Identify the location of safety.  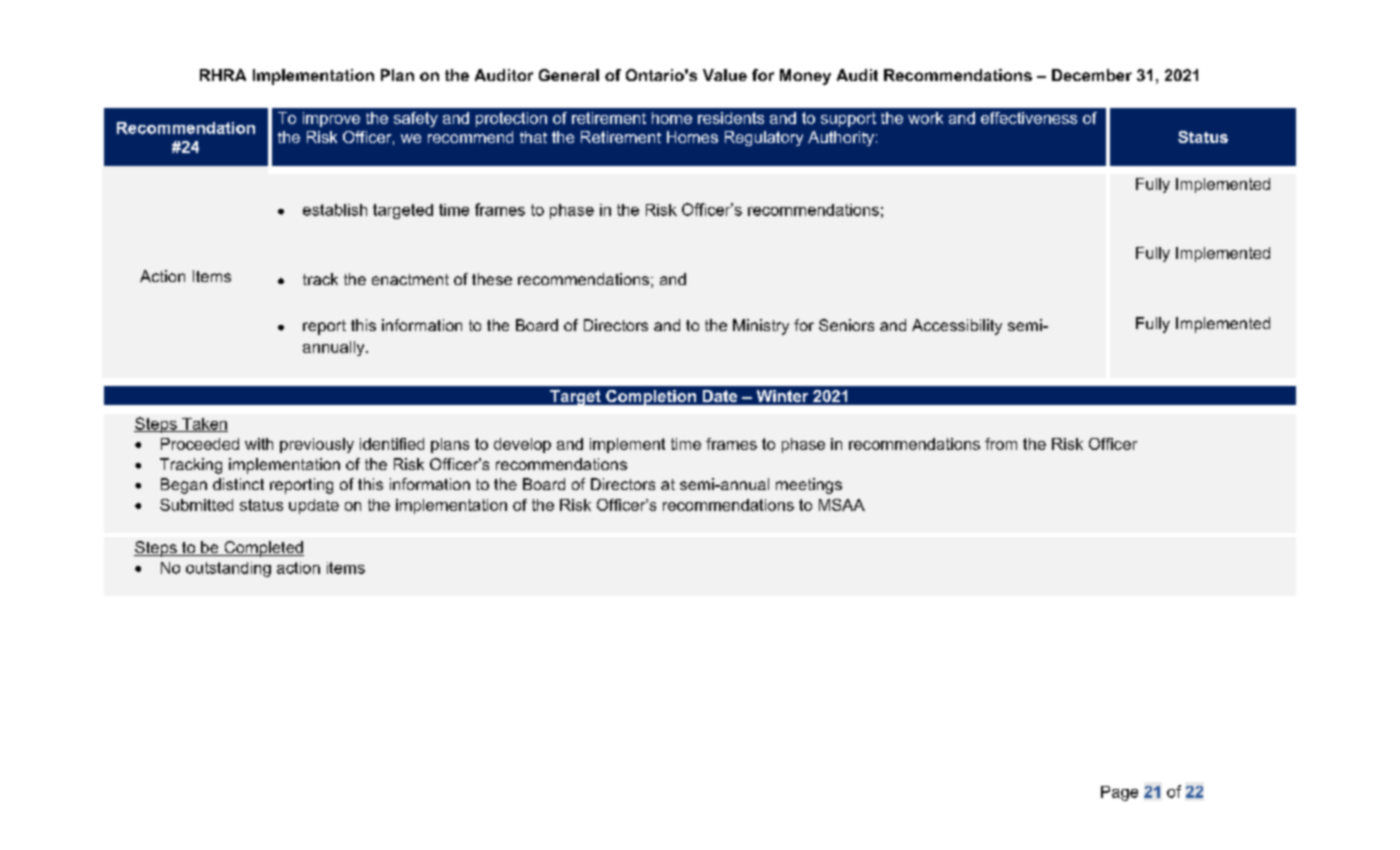
(416, 119).
